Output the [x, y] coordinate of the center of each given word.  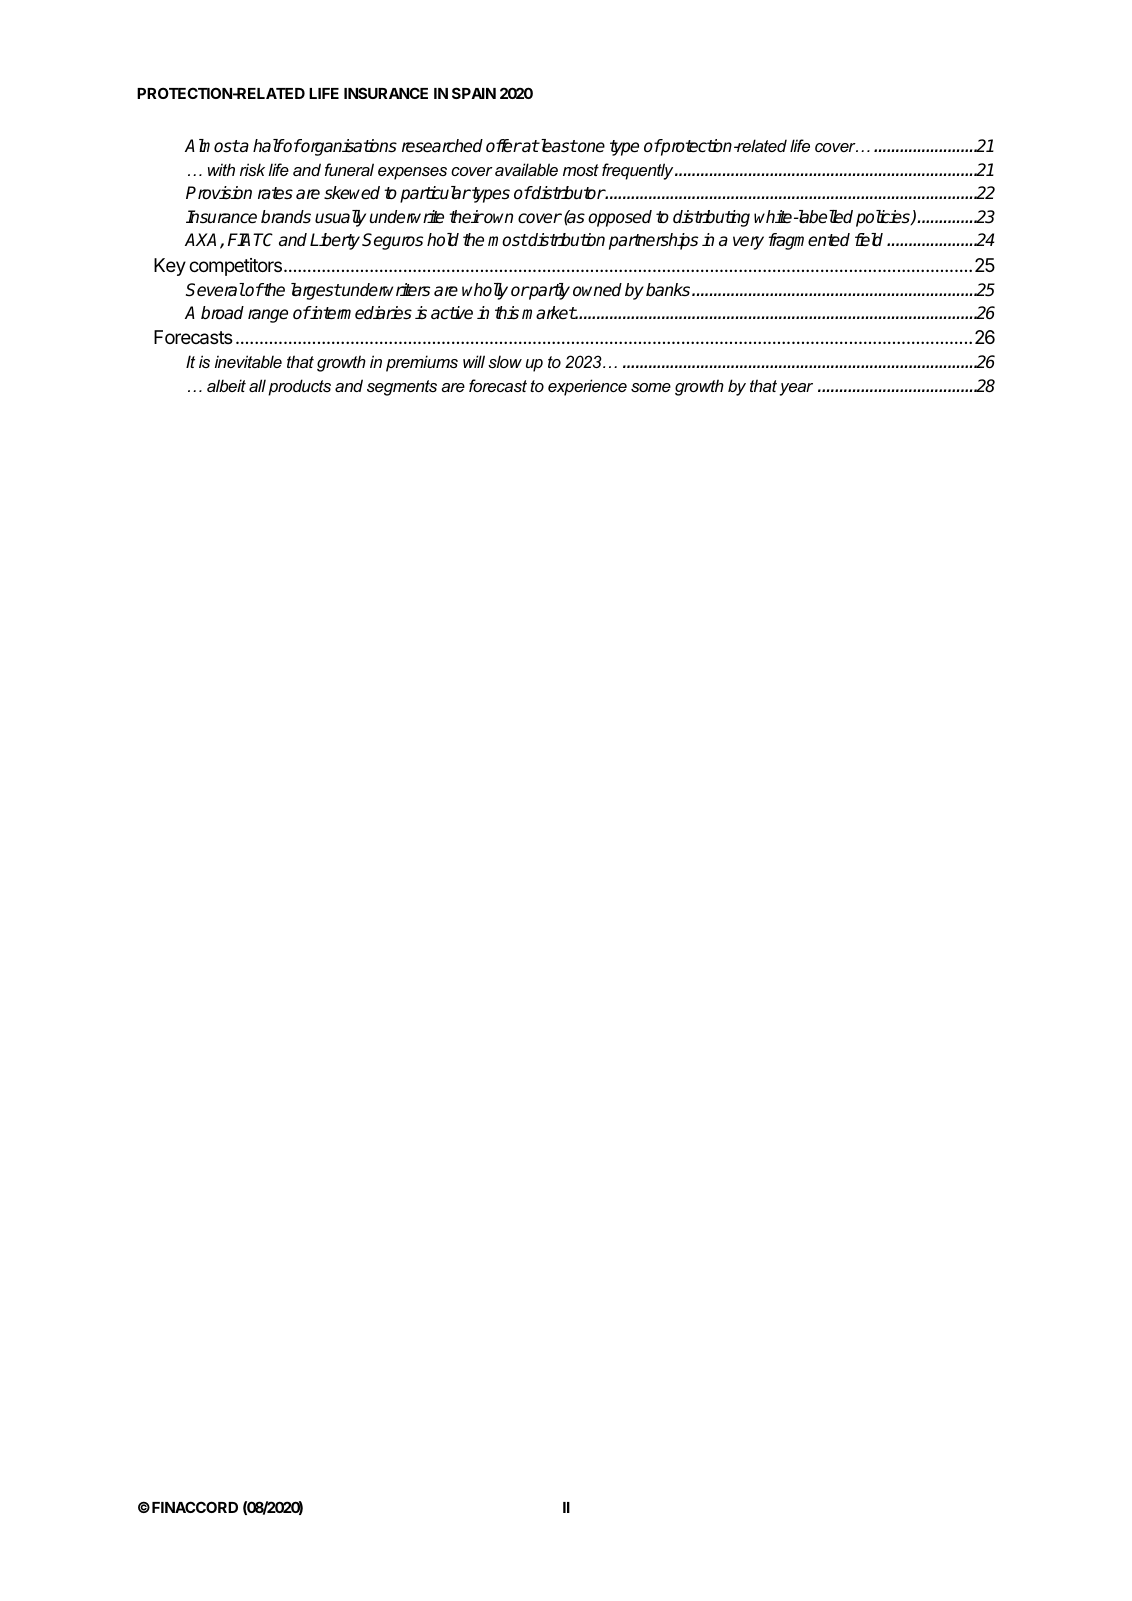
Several [215, 290]
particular [435, 194]
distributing [711, 218]
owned [597, 290]
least [557, 146]
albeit [226, 385]
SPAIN [474, 93]
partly [549, 291]
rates [275, 193]
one [590, 147]
